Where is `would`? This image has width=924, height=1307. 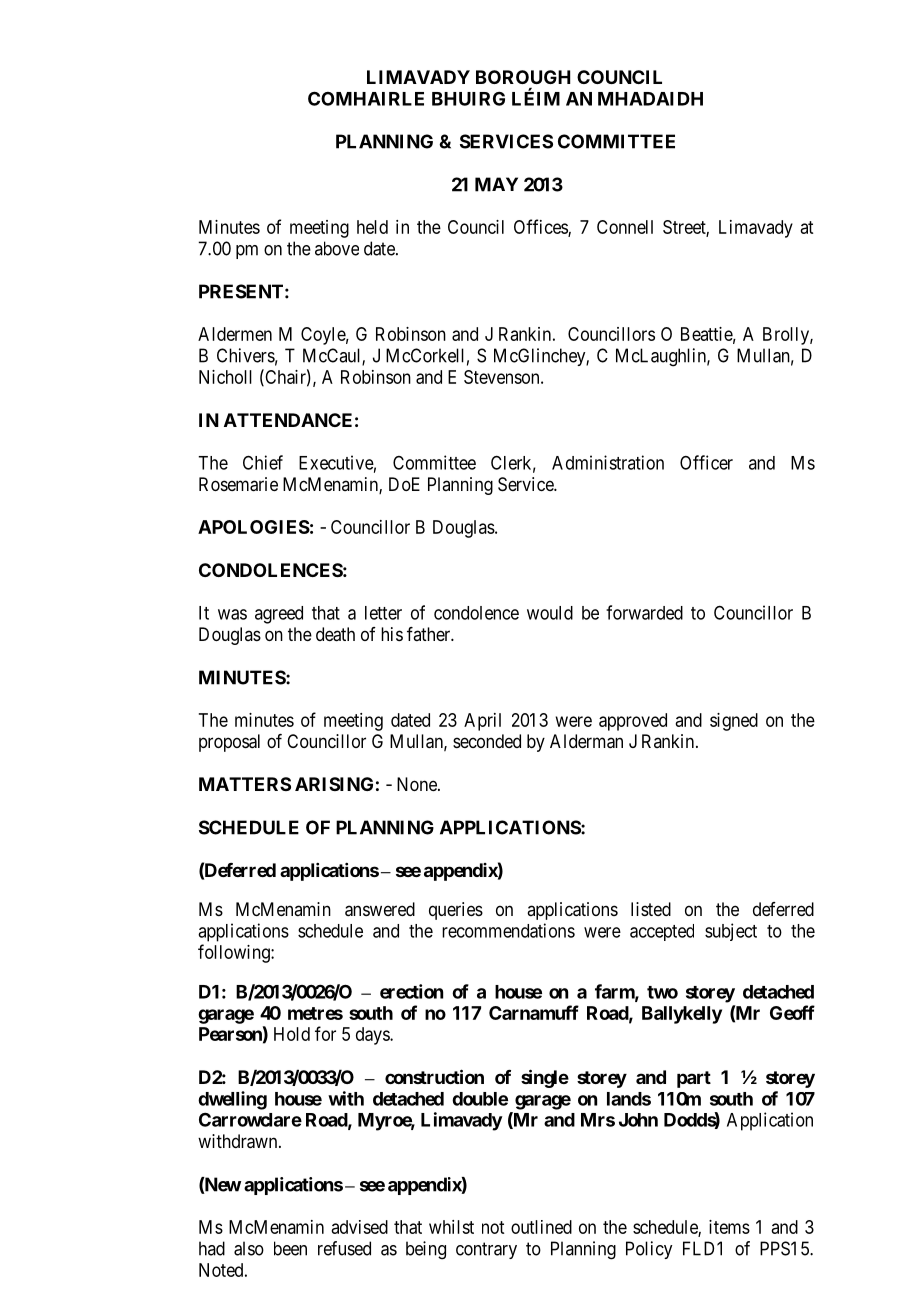 would is located at coordinates (550, 613).
